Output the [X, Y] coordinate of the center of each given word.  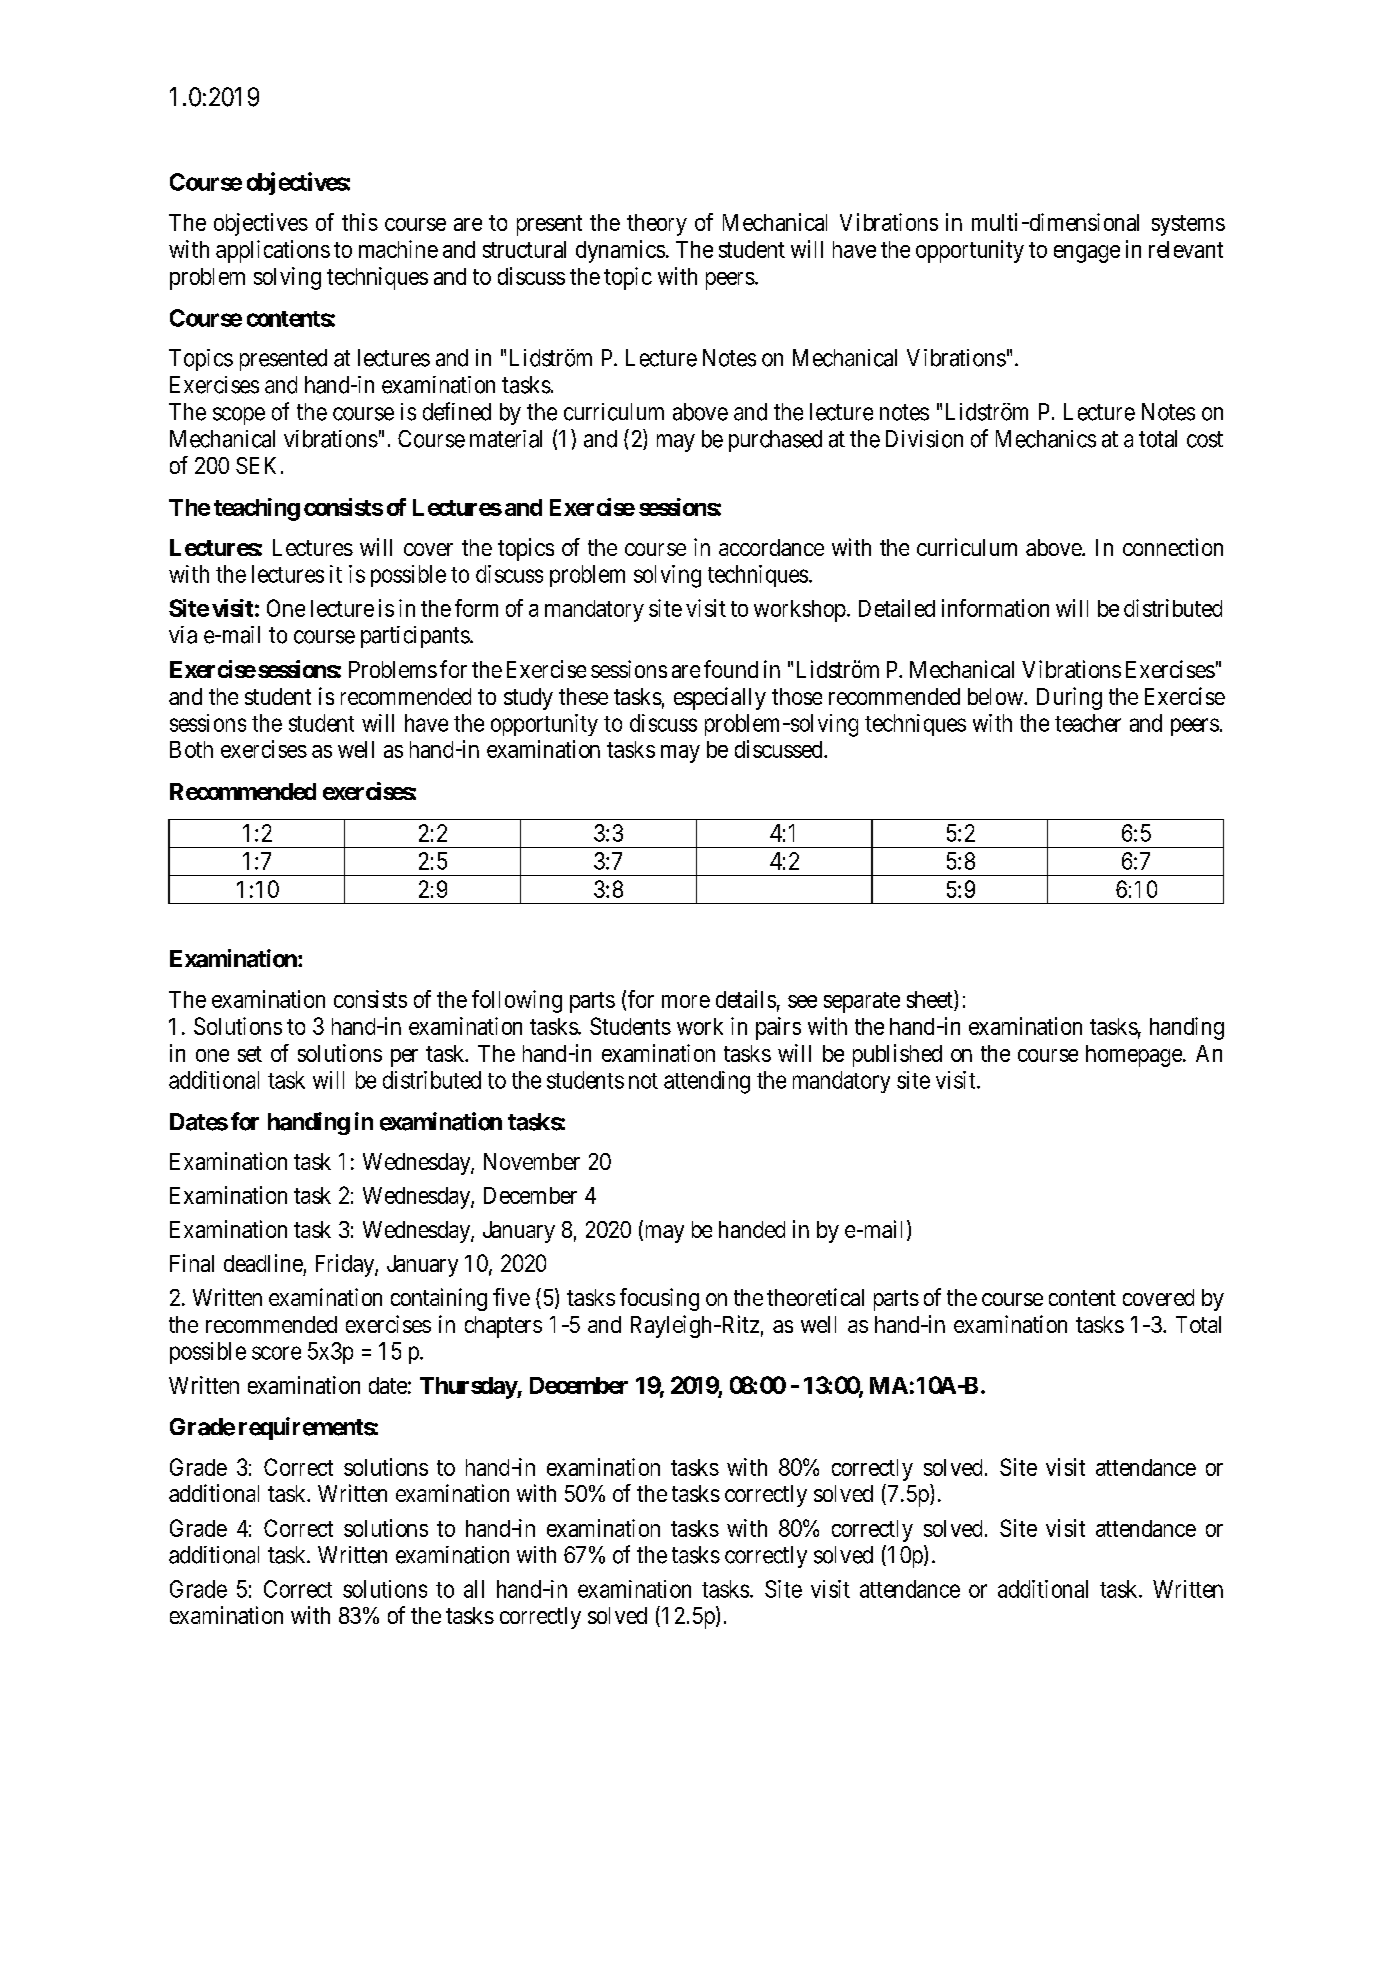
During [1069, 698]
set [250, 1054]
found [731, 669]
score [276, 1353]
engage [1087, 254]
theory [657, 225]
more [686, 1001]
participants [415, 637]
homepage [1135, 1056]
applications [273, 251]
